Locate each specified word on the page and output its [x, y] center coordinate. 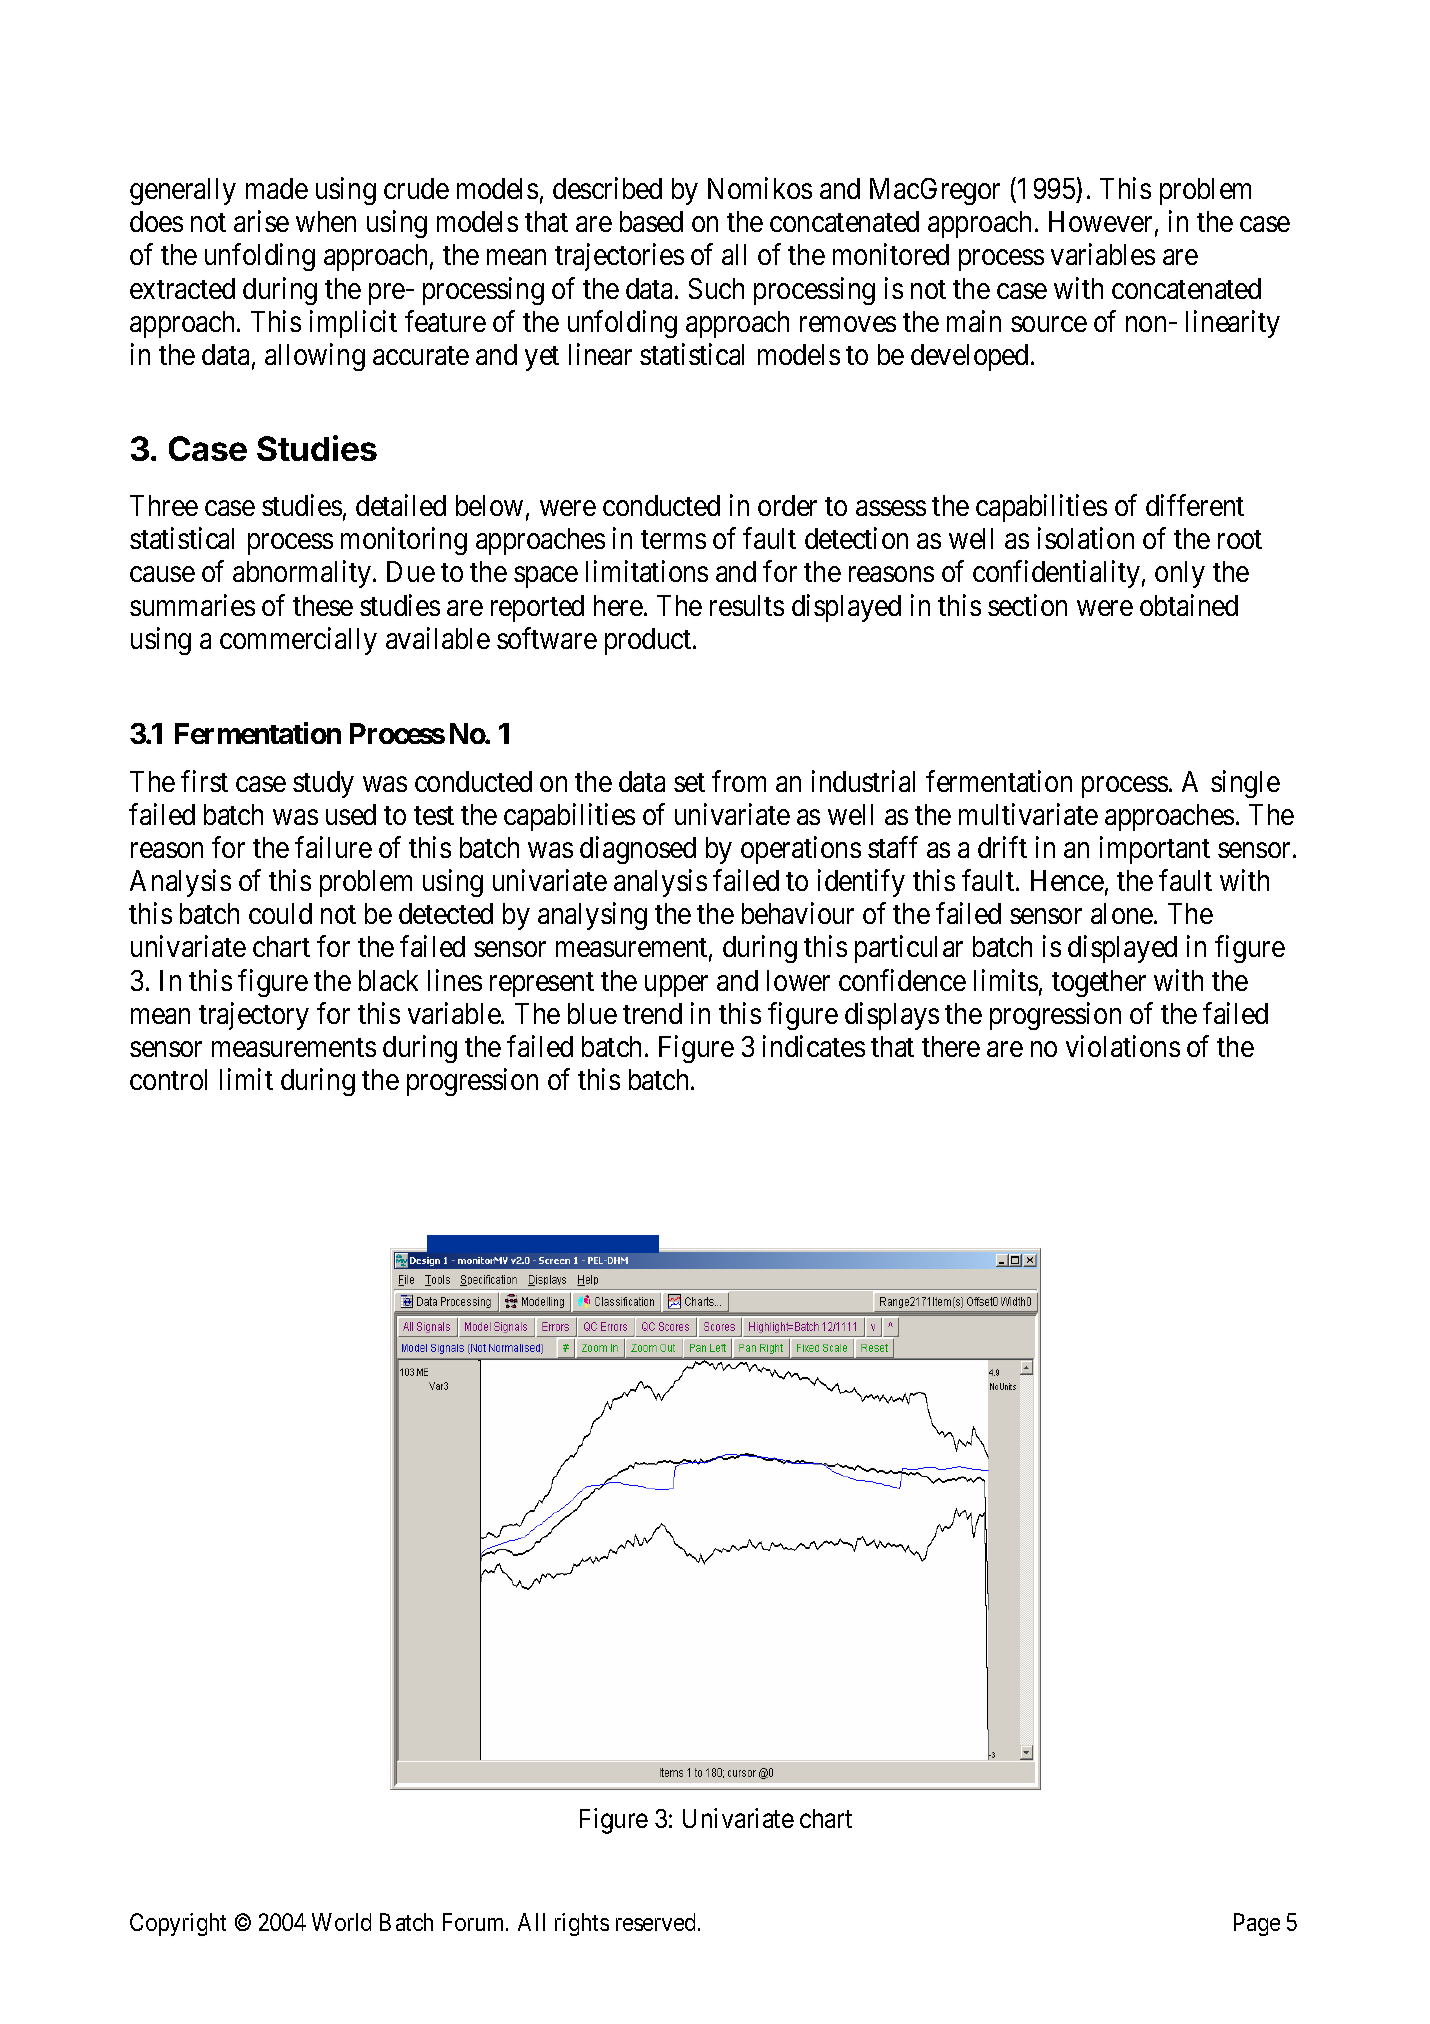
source [1049, 324]
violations [1123, 1046]
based [651, 221]
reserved [655, 1922]
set [689, 782]
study [323, 784]
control [168, 1079]
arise [261, 221]
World [341, 1922]
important [1155, 850]
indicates [814, 1046]
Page [1257, 1924]
